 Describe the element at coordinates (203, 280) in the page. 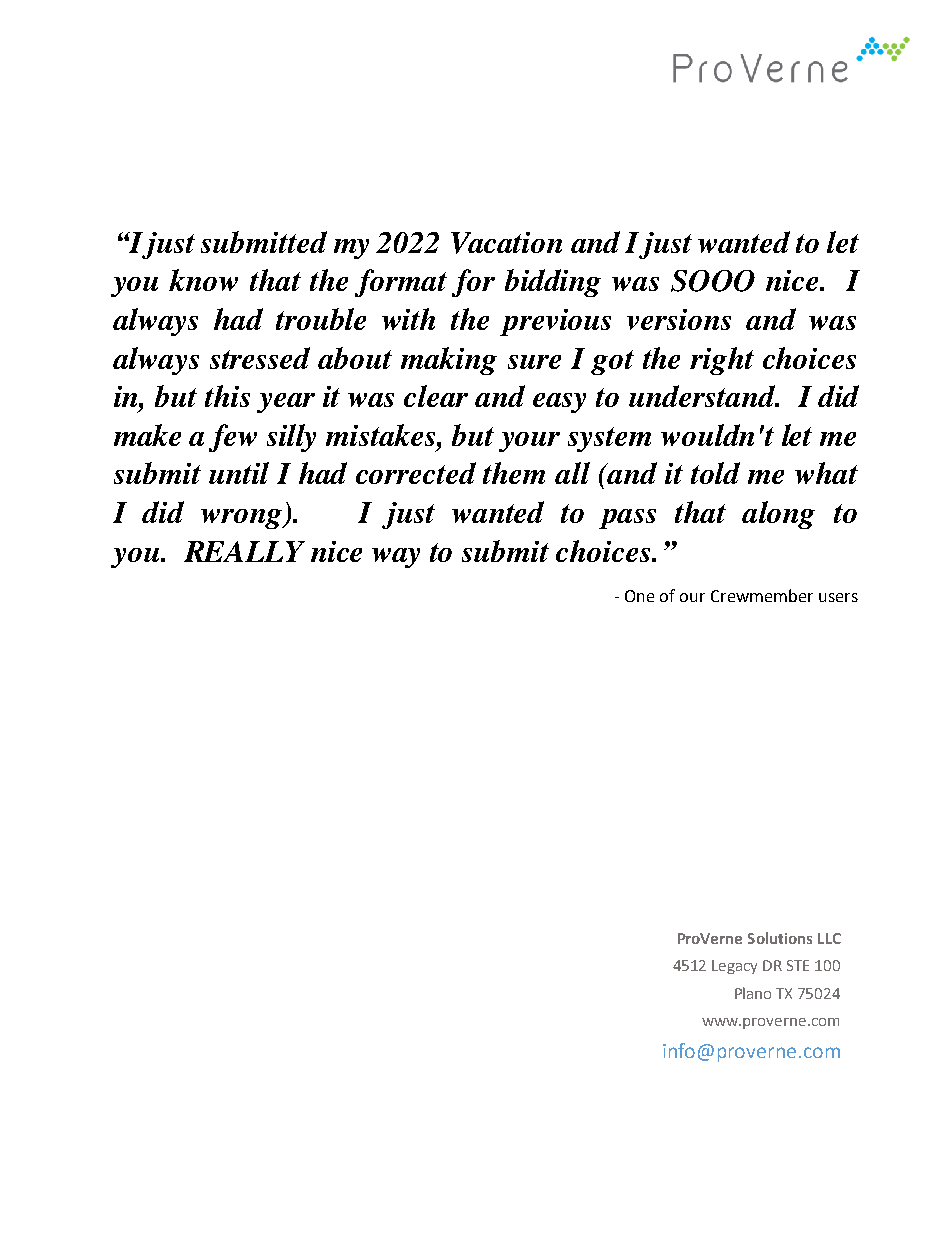

I see `know` at that location.
